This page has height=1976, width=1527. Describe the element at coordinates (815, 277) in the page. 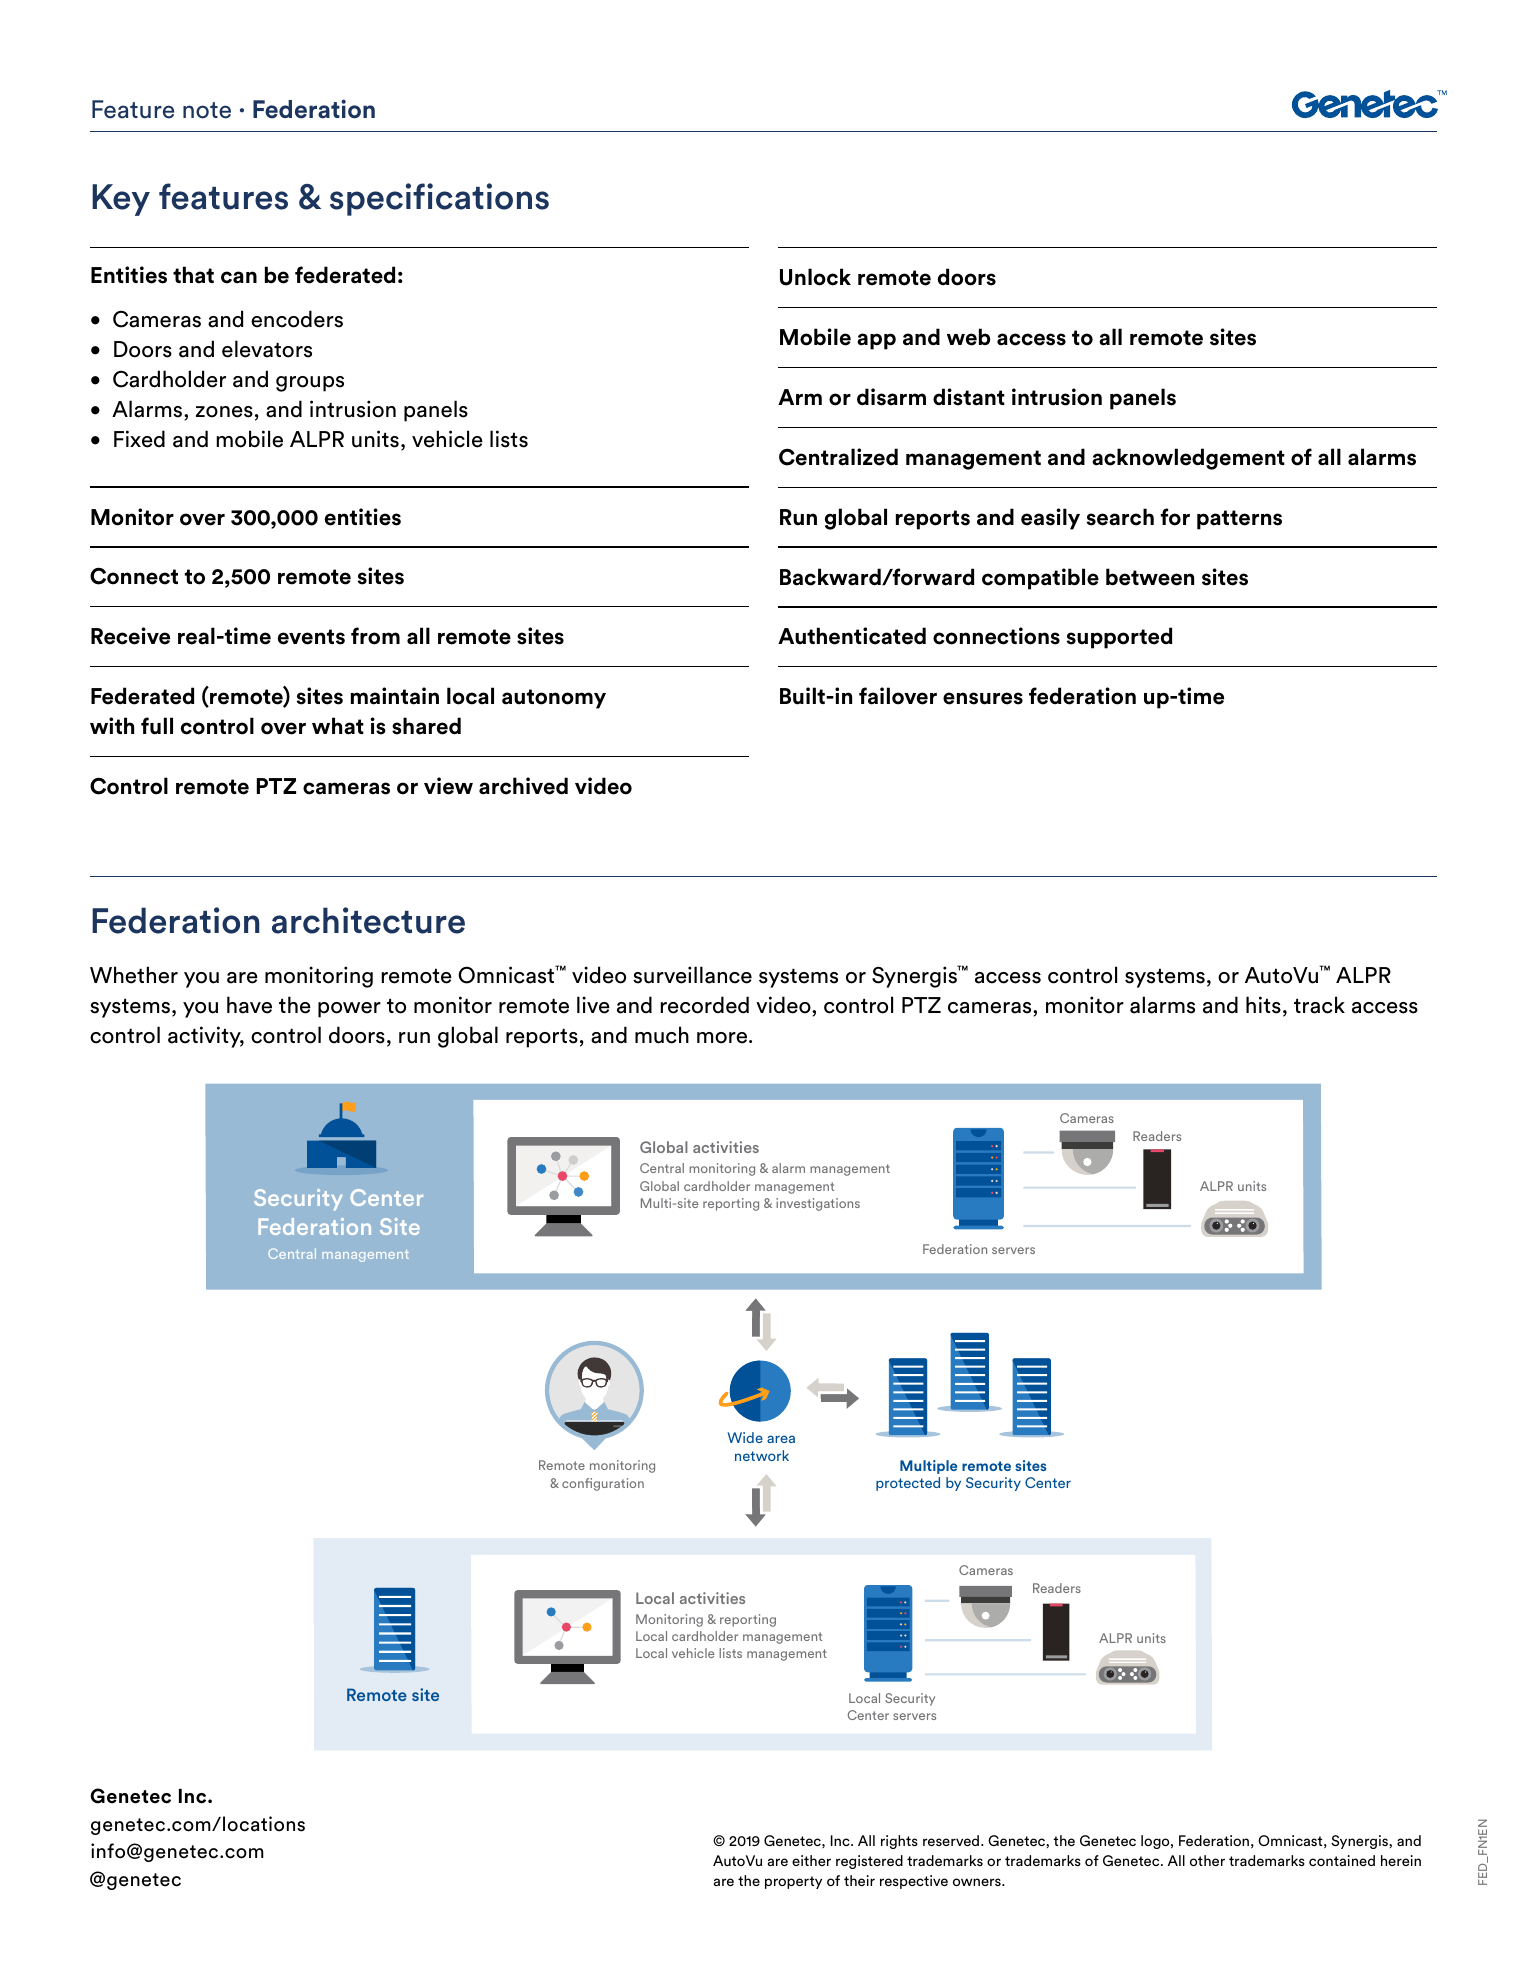

I see `Unlock` at that location.
